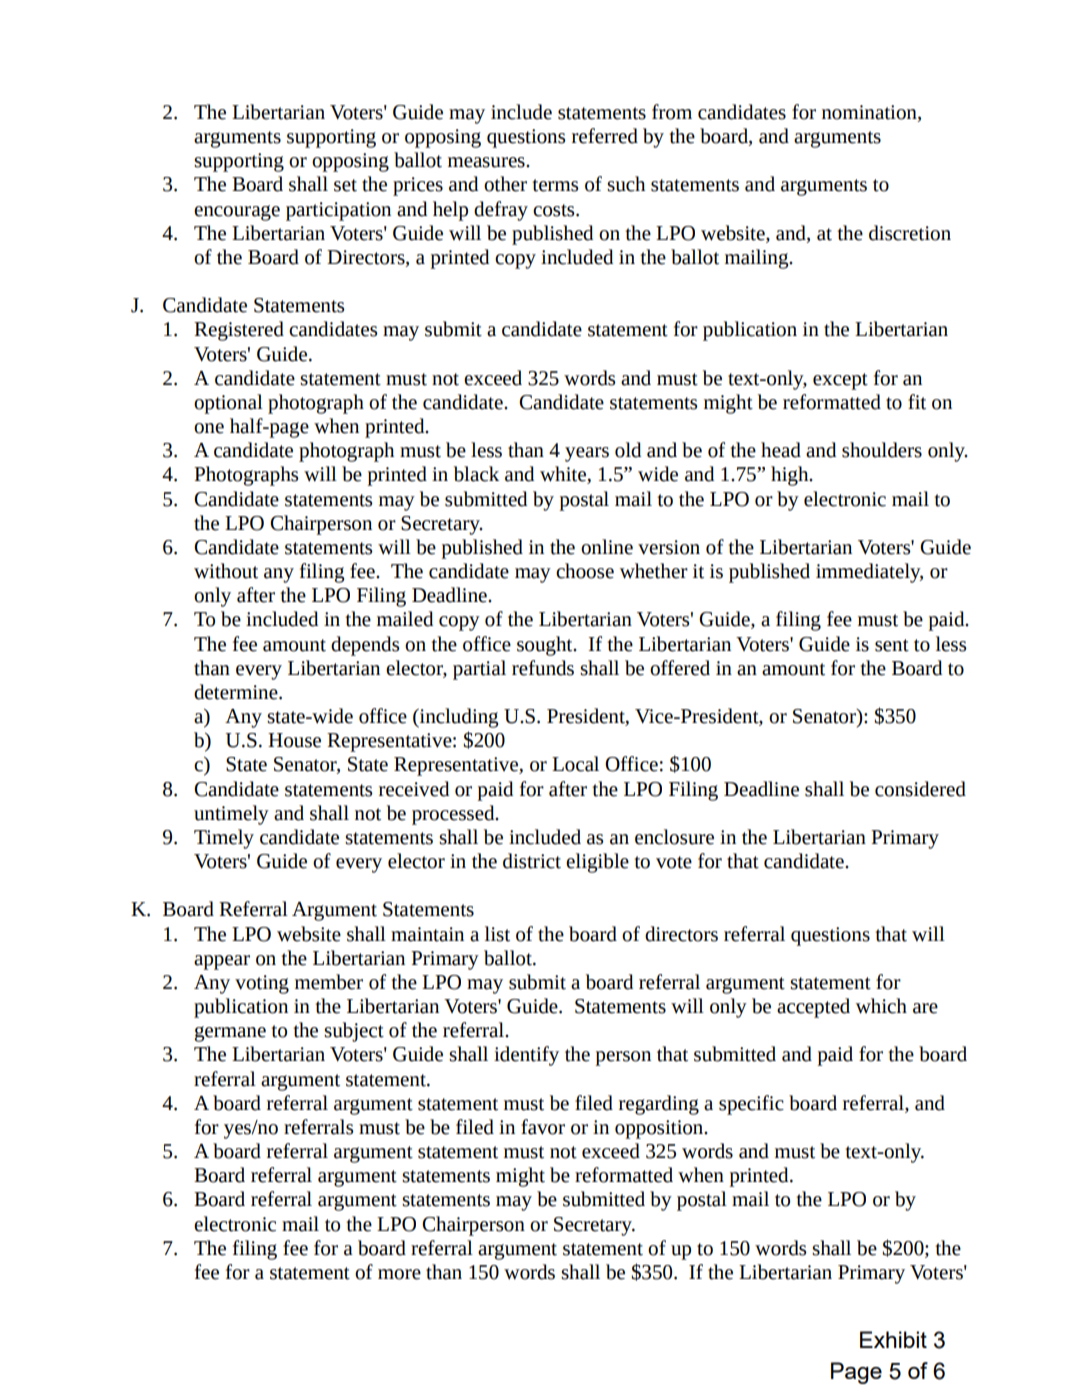 Image resolution: width=1072 pixels, height=1387 pixels. What do you see at coordinates (605, 136) in the screenshot?
I see `referred` at bounding box center [605, 136].
